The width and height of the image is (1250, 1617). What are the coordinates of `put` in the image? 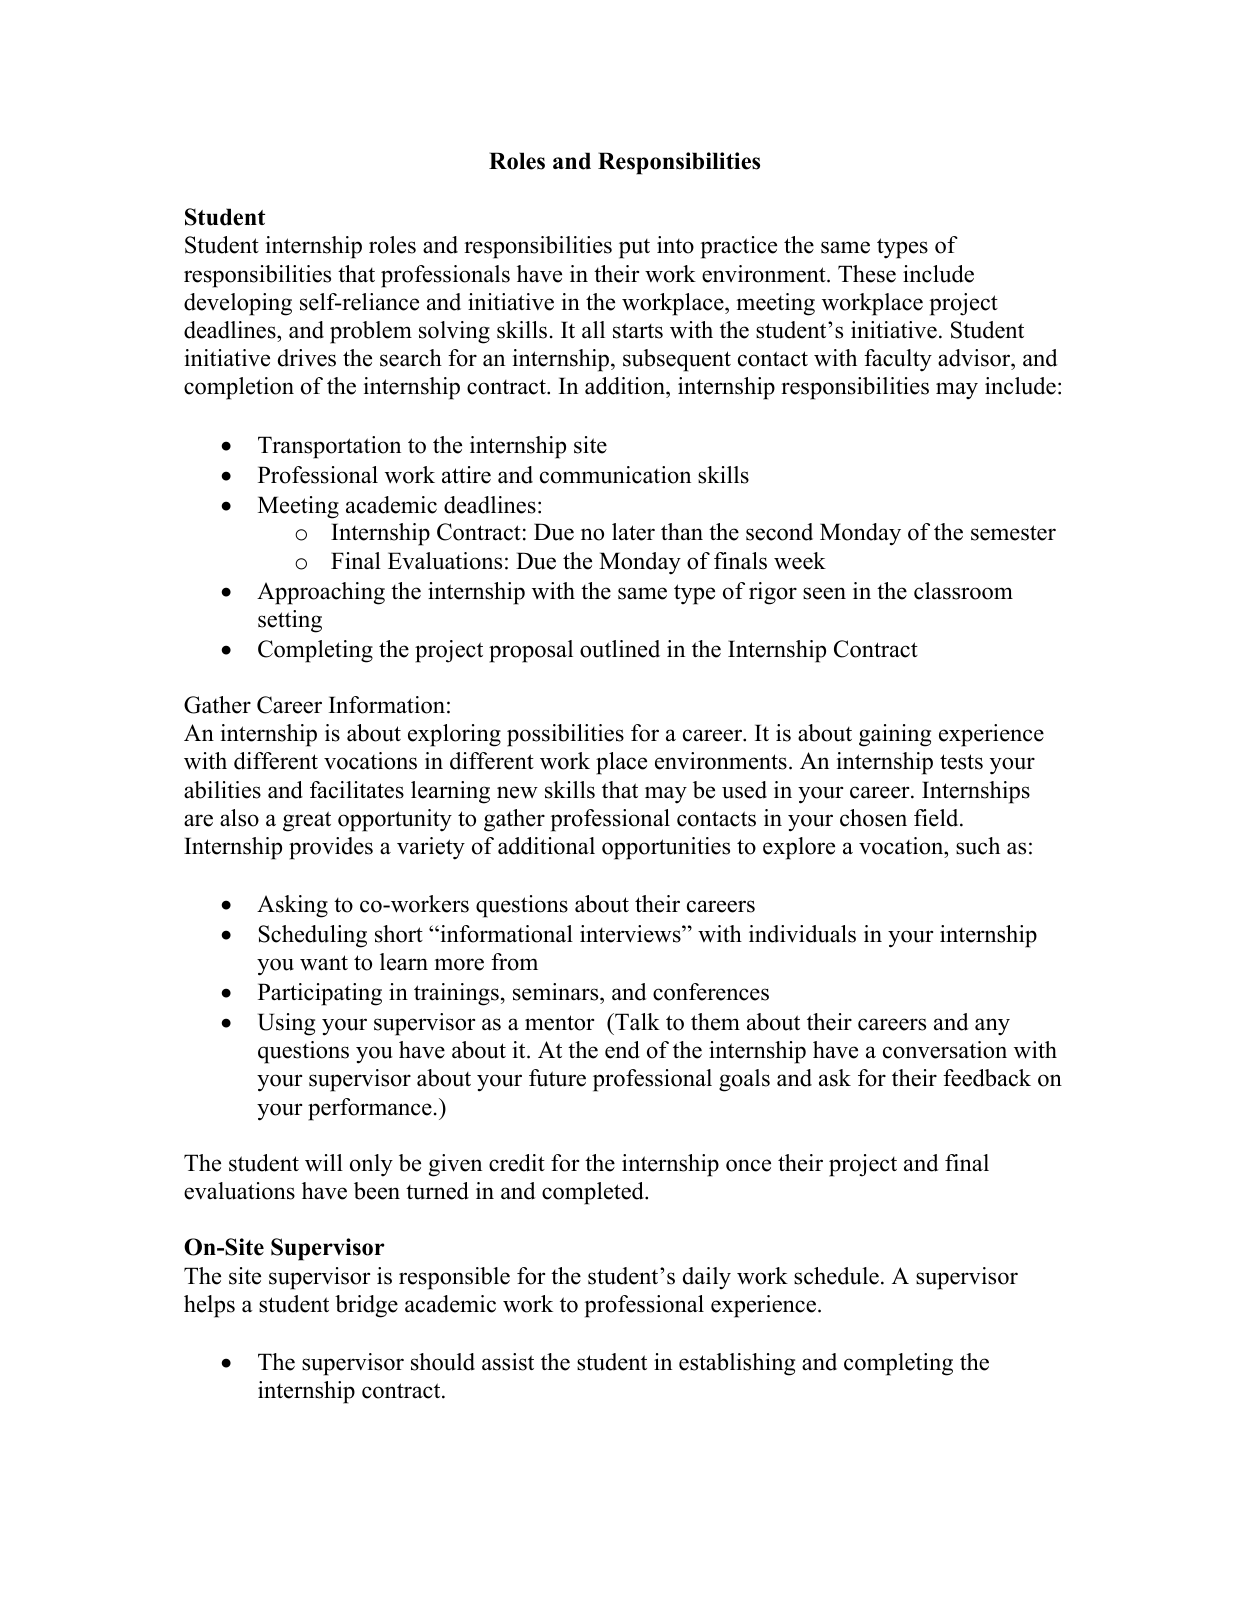 It's located at (634, 249).
